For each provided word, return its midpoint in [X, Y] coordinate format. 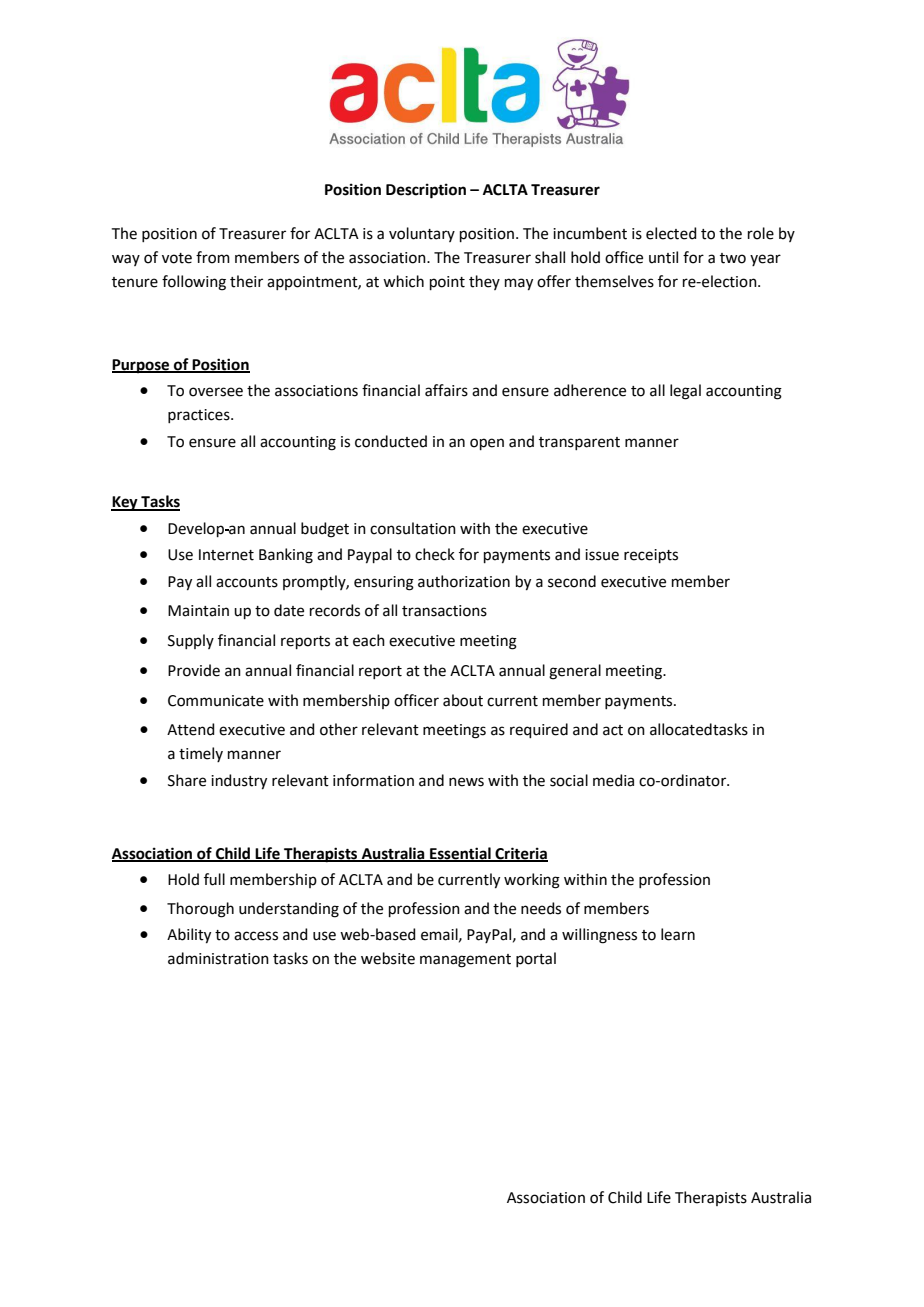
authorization [464, 581]
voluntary [422, 234]
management [465, 961]
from [213, 257]
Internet [226, 555]
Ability [189, 936]
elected [671, 233]
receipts [651, 556]
